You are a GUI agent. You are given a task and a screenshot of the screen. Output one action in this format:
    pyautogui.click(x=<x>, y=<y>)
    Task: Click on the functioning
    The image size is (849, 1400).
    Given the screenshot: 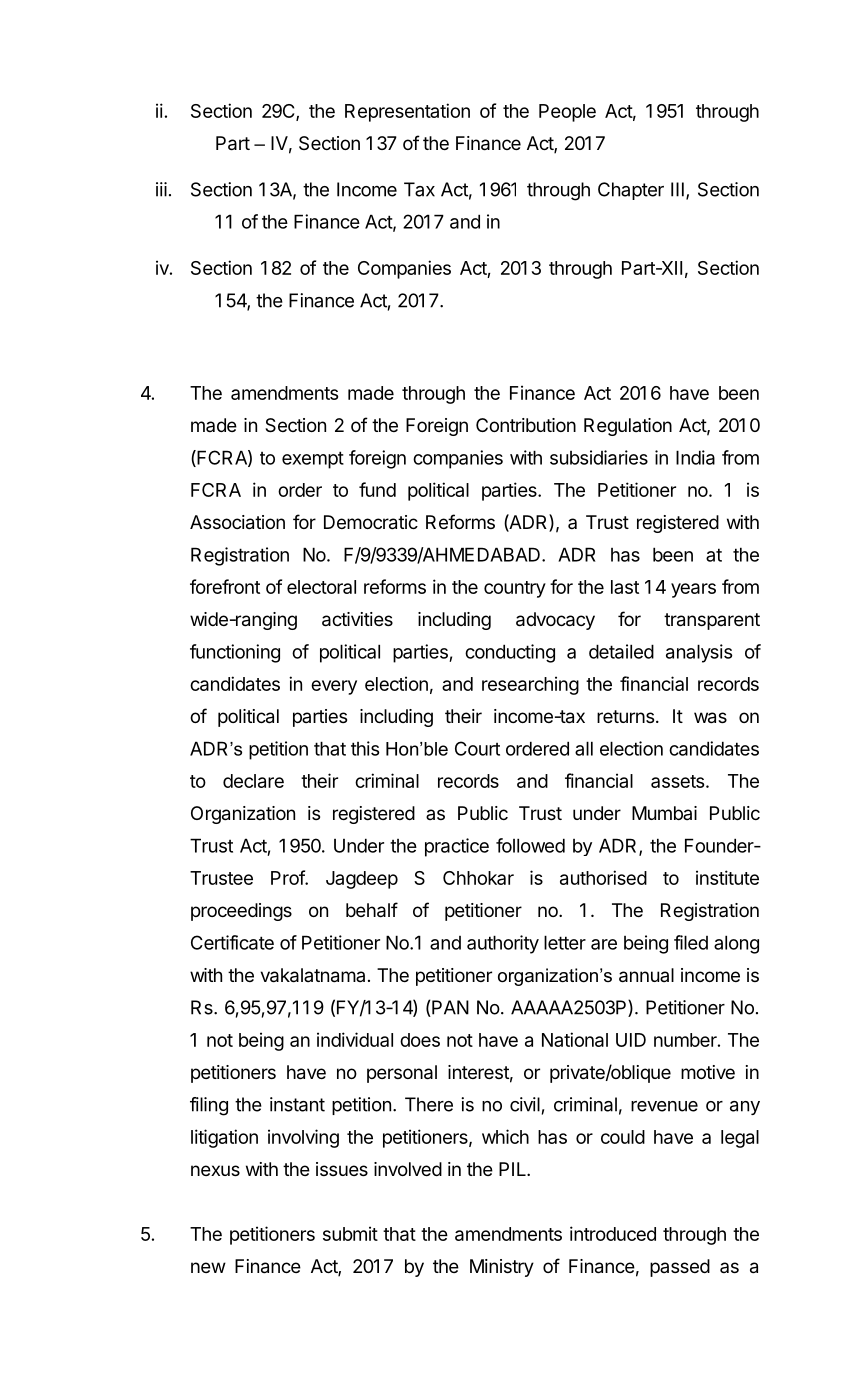 What is the action you would take?
    pyautogui.click(x=235, y=653)
